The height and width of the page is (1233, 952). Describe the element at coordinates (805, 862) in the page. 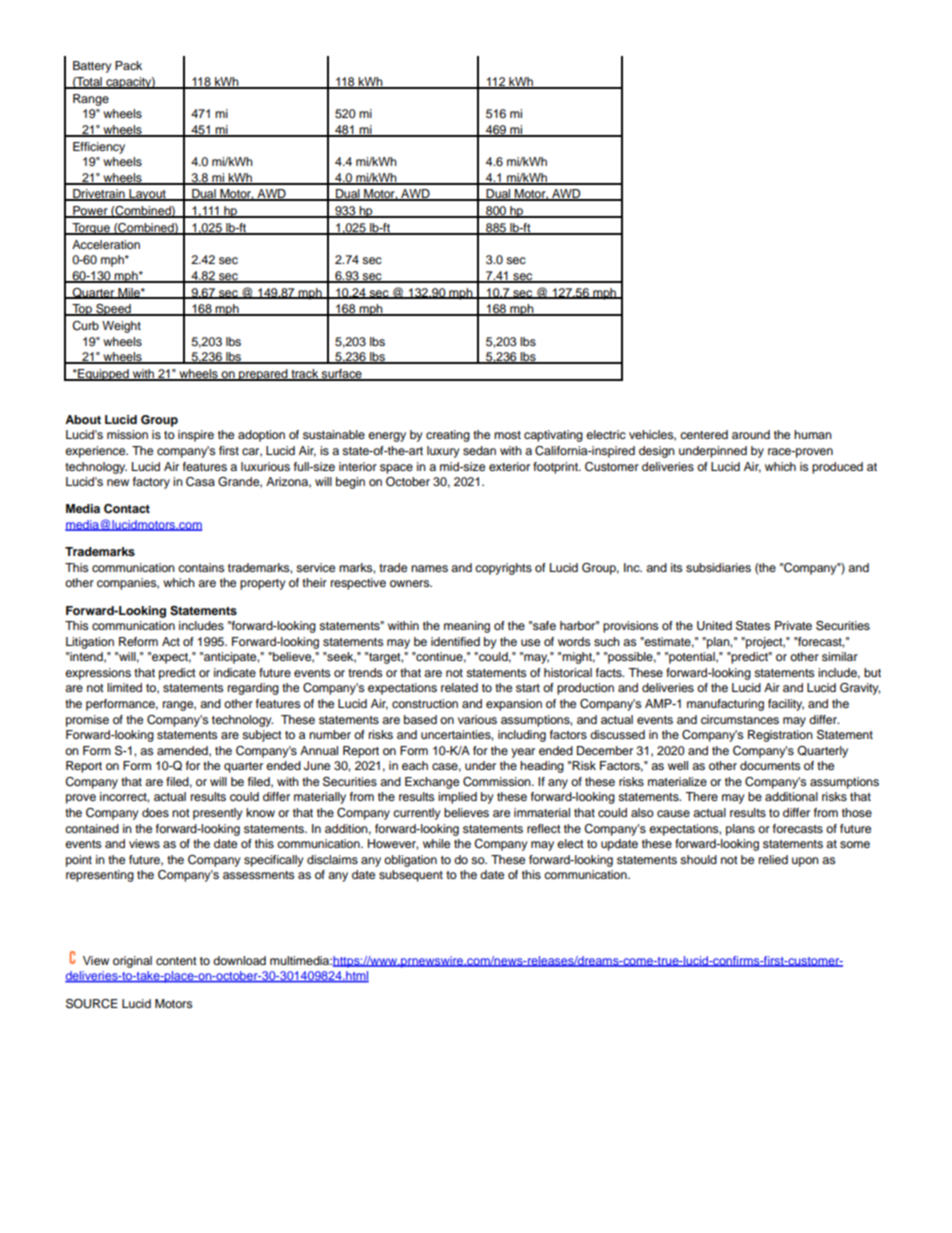

I see `upon` at that location.
